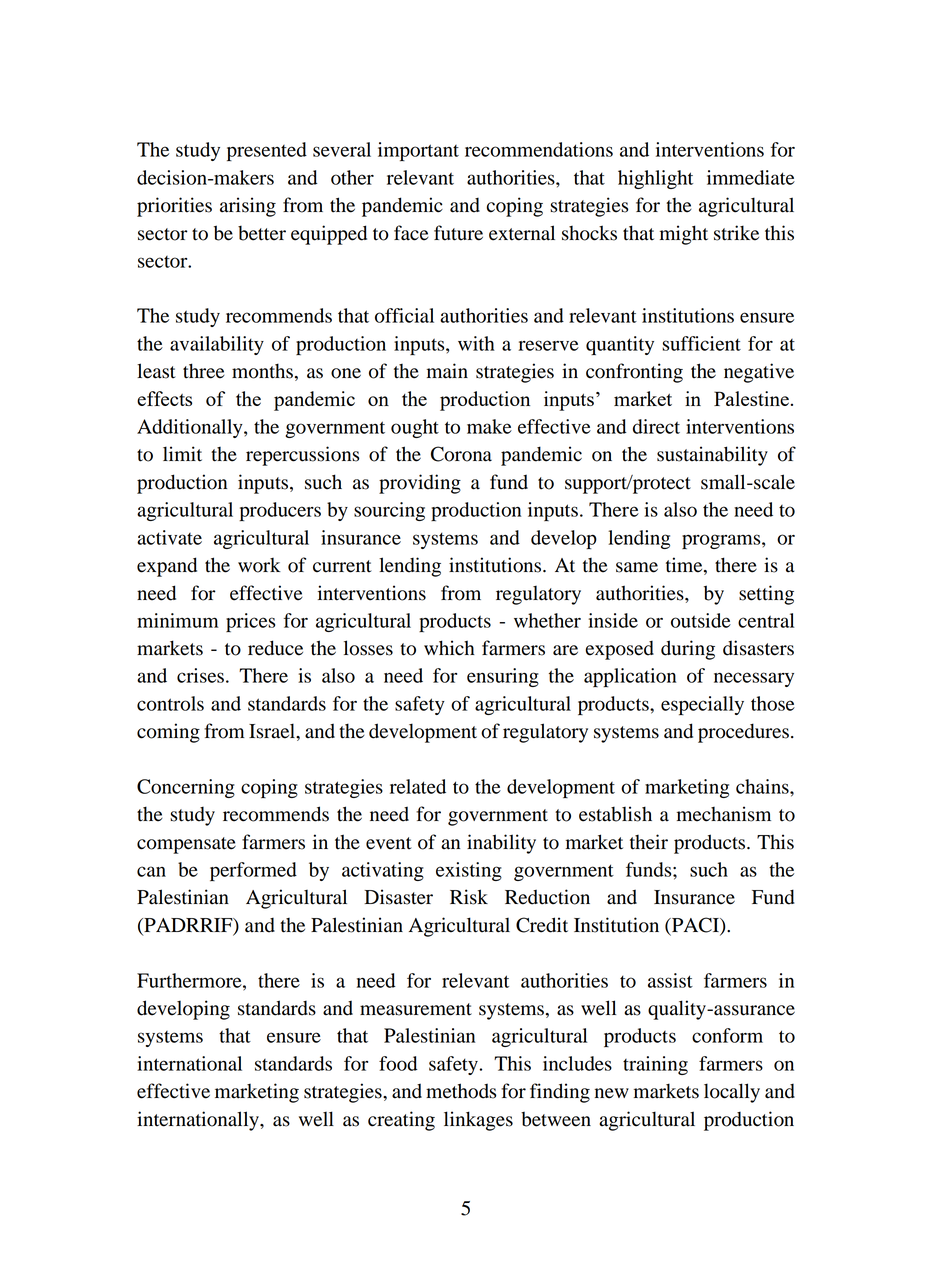 This screenshot has width=932, height=1288. What do you see at coordinates (182, 454) in the screenshot?
I see `limit` at bounding box center [182, 454].
